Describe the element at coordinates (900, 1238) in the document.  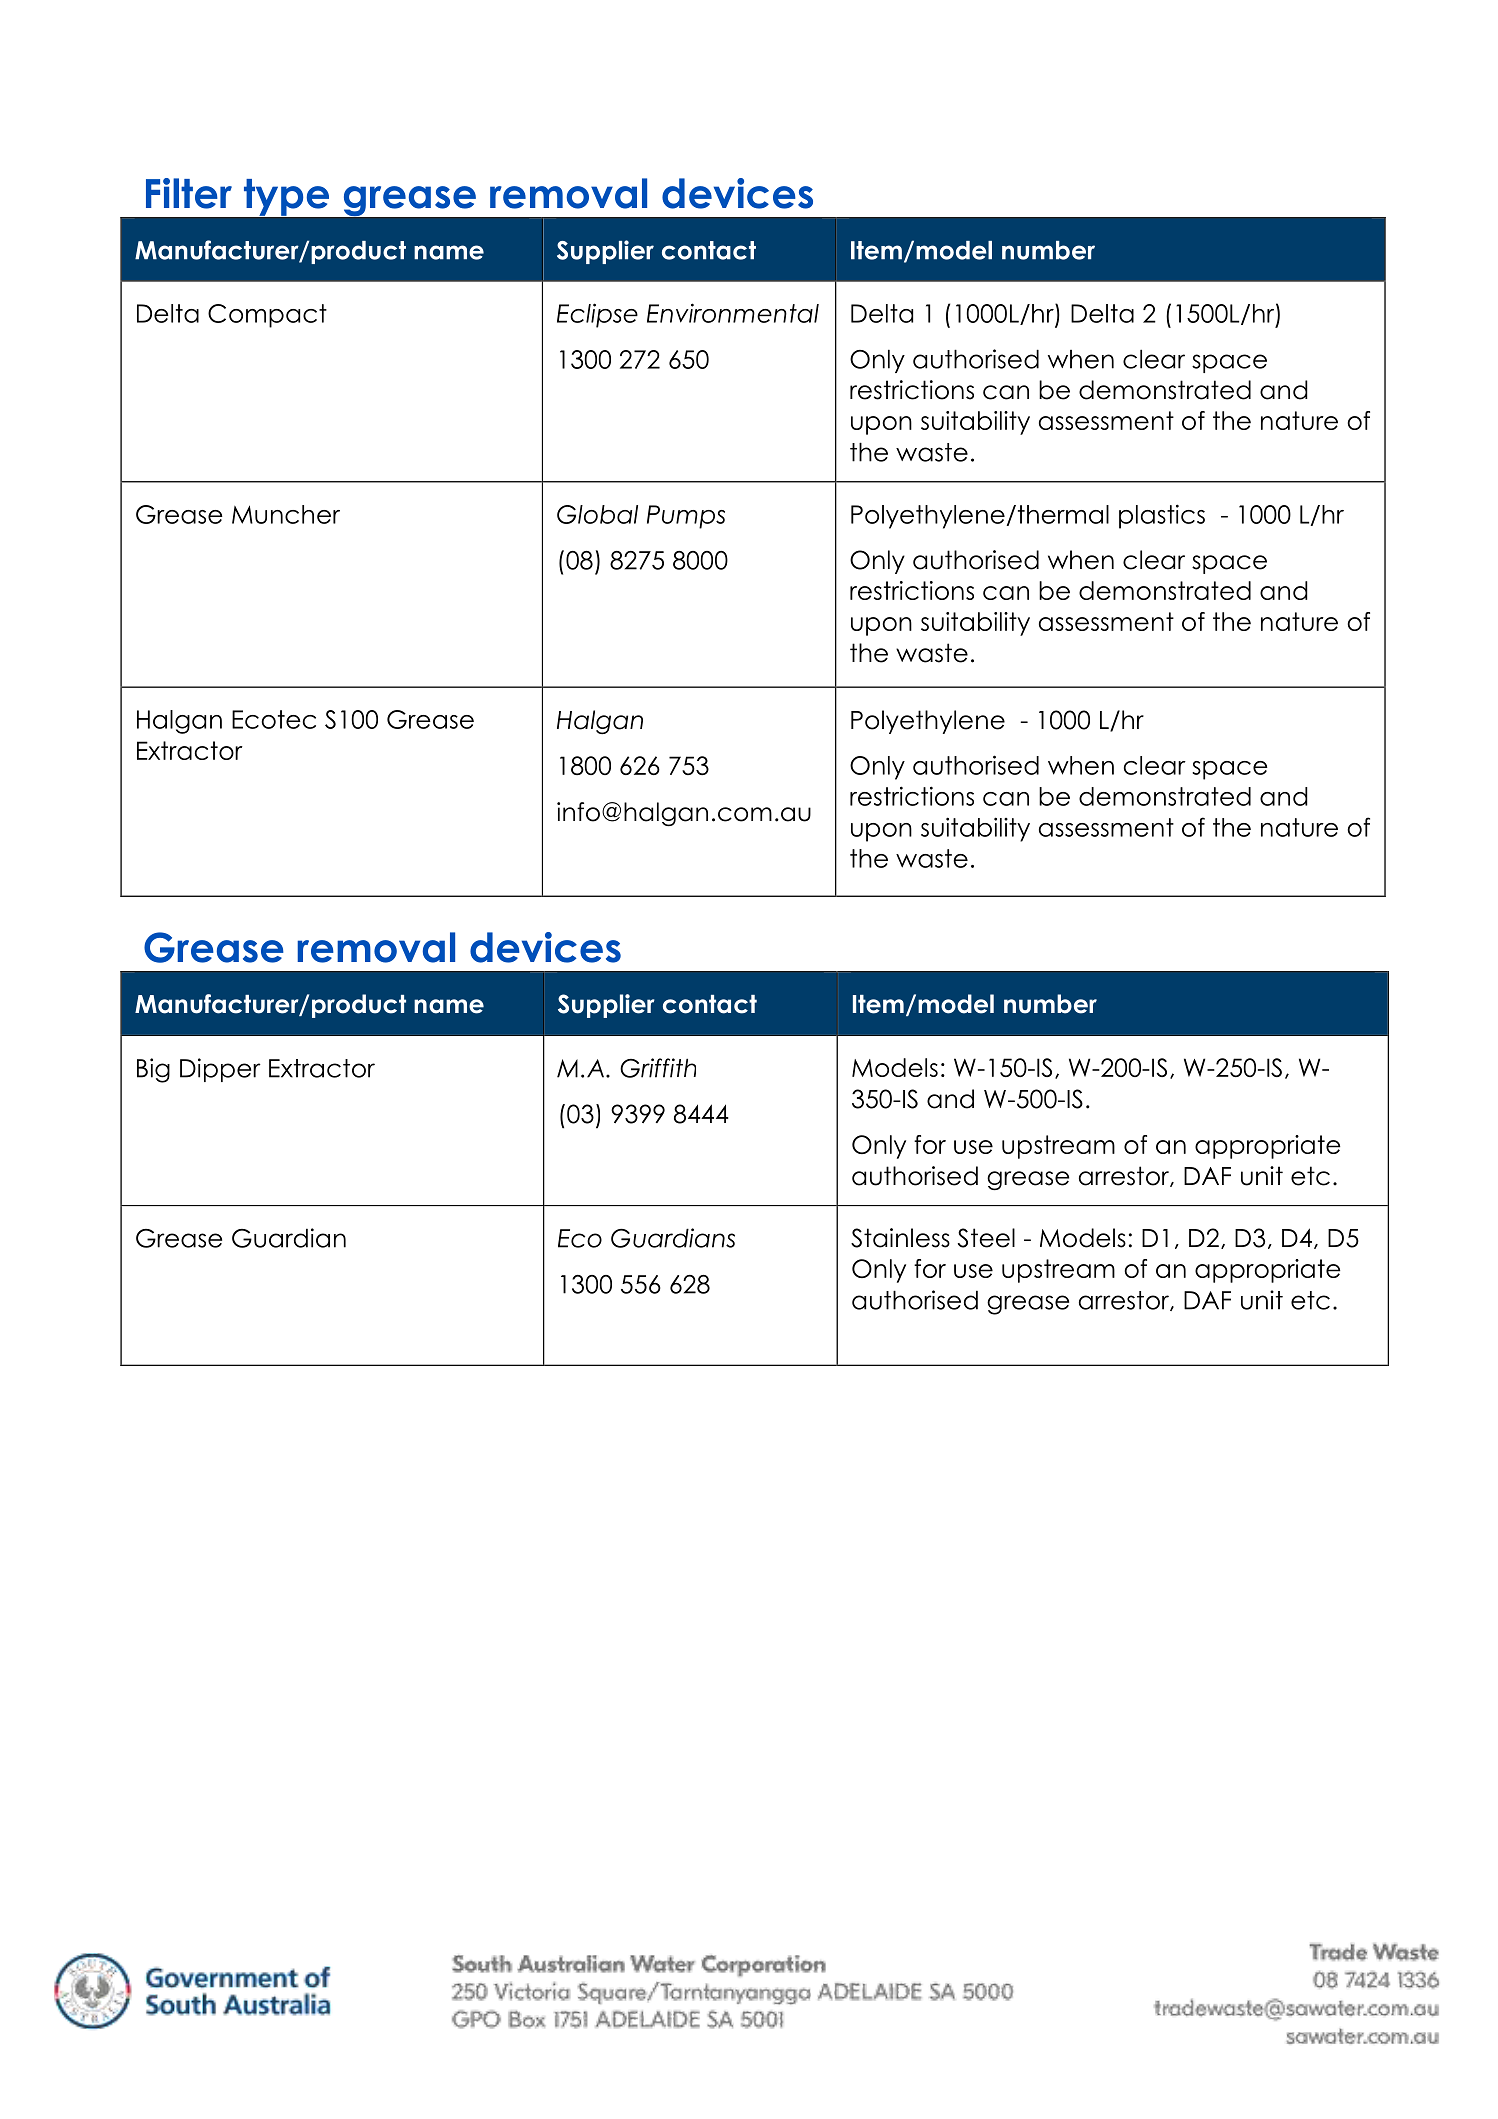
I see `Stainless` at that location.
